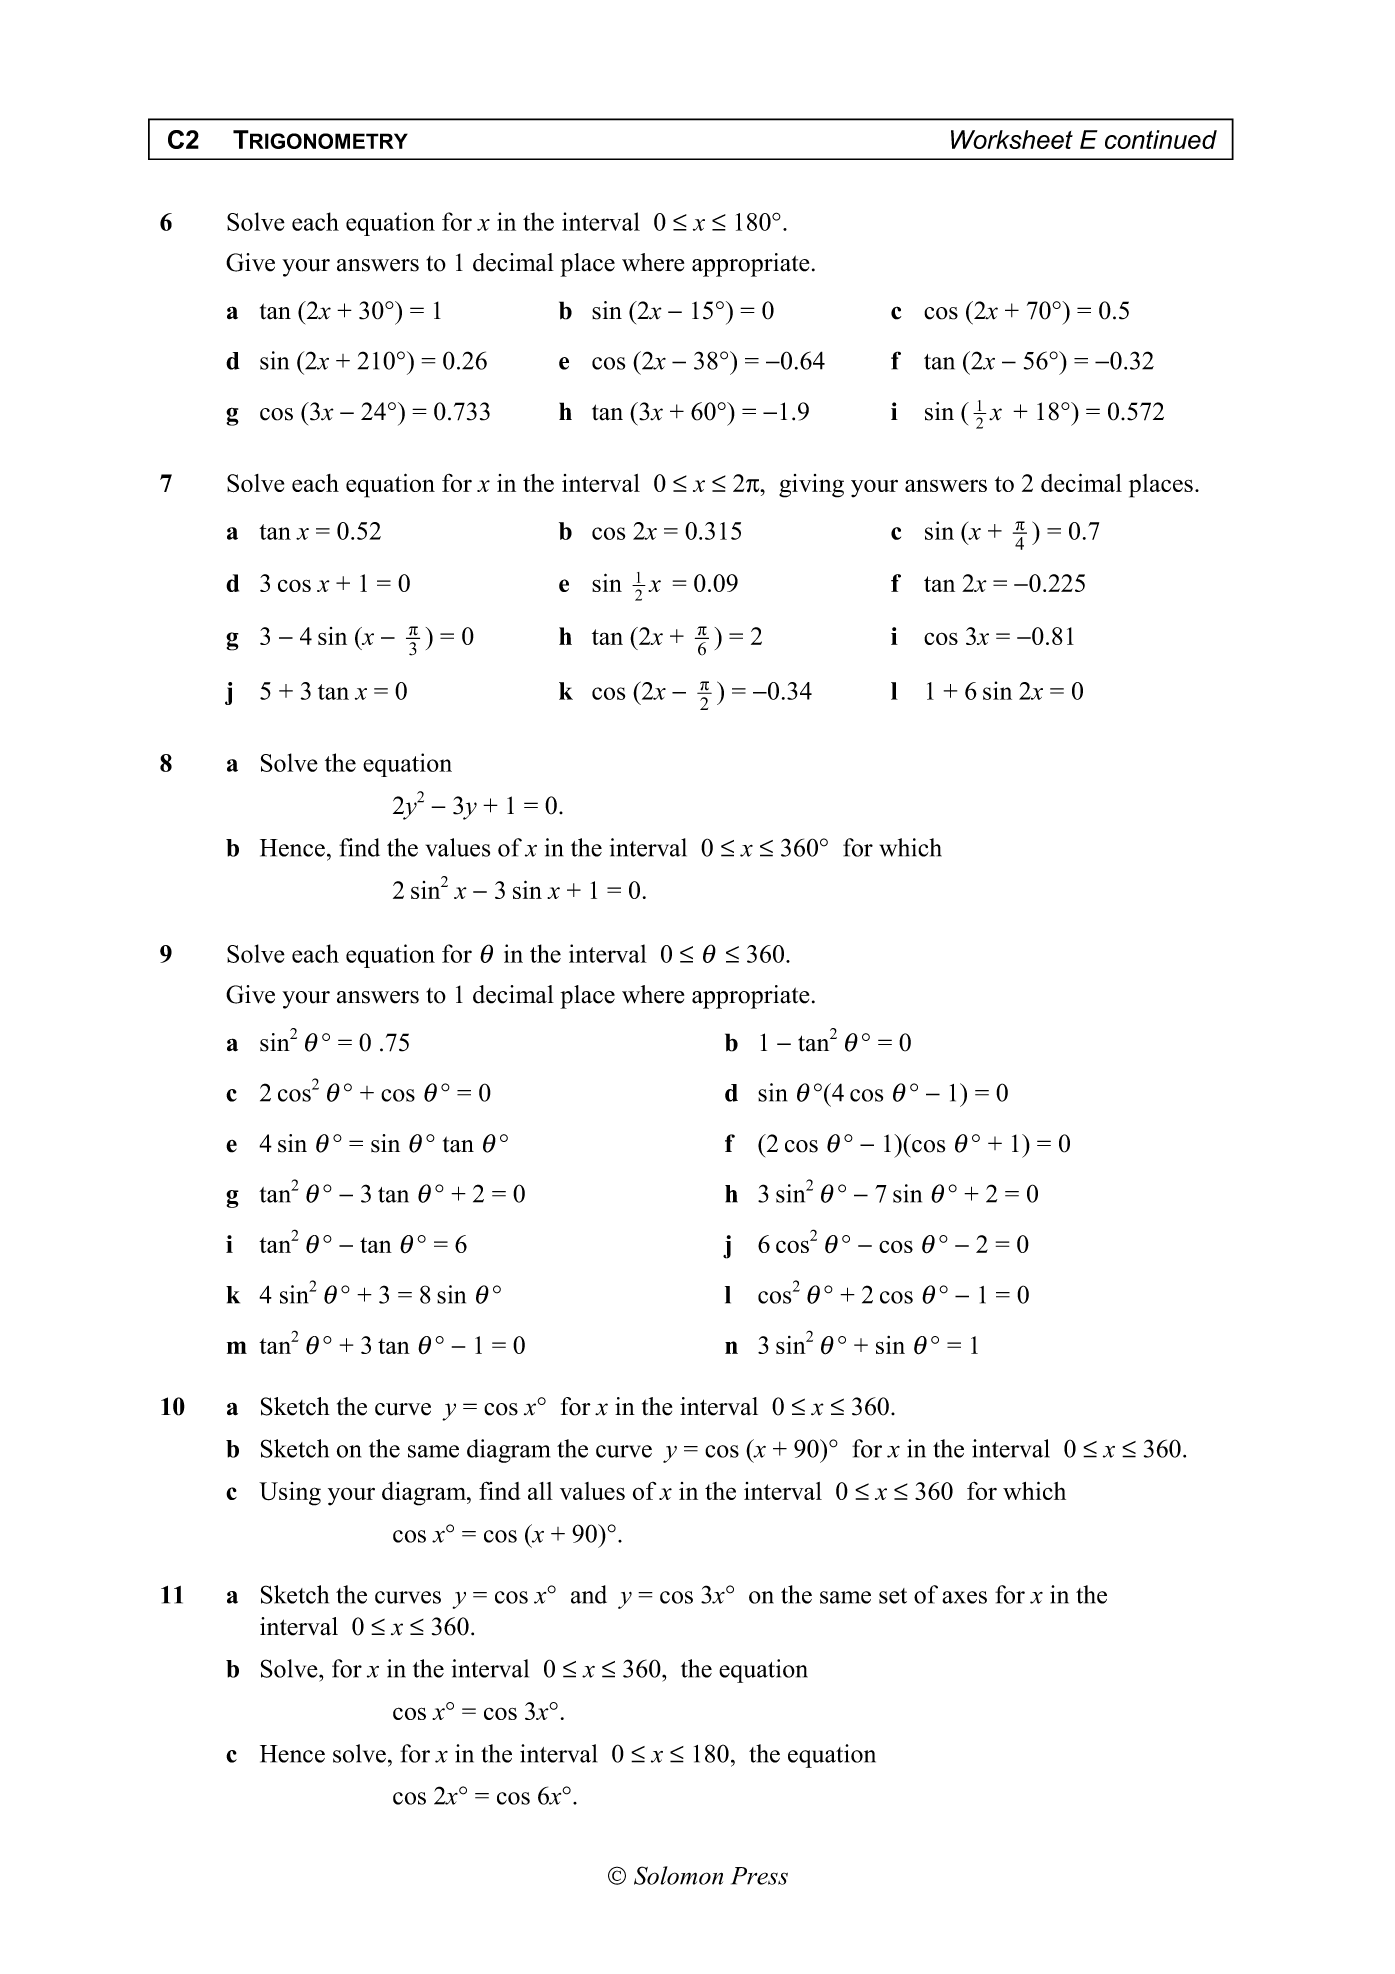  What do you see at coordinates (1161, 139) in the image?
I see `continued` at bounding box center [1161, 139].
